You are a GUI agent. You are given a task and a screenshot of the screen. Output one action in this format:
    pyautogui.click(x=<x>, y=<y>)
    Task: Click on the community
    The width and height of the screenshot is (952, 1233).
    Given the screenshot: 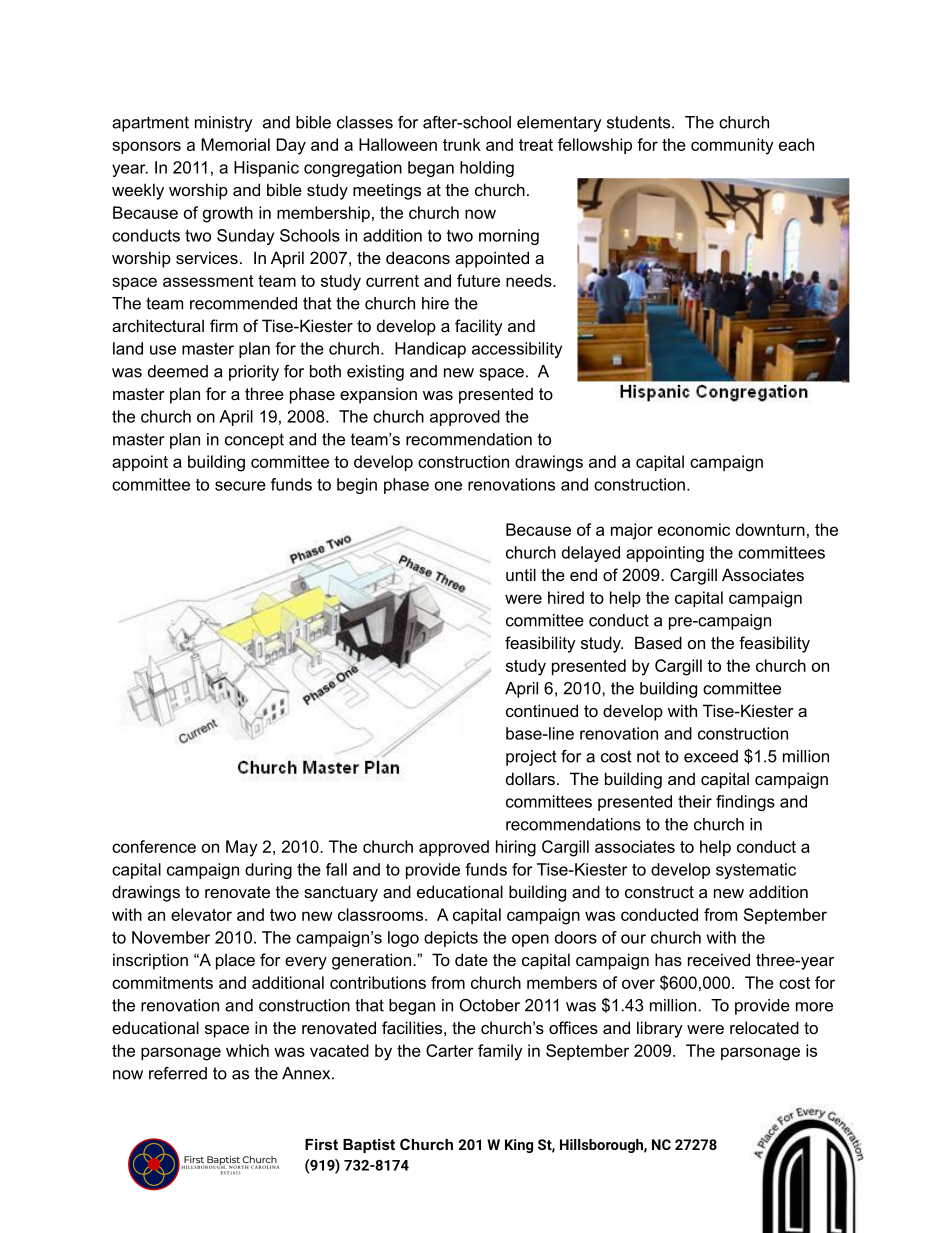 What is the action you would take?
    pyautogui.click(x=732, y=146)
